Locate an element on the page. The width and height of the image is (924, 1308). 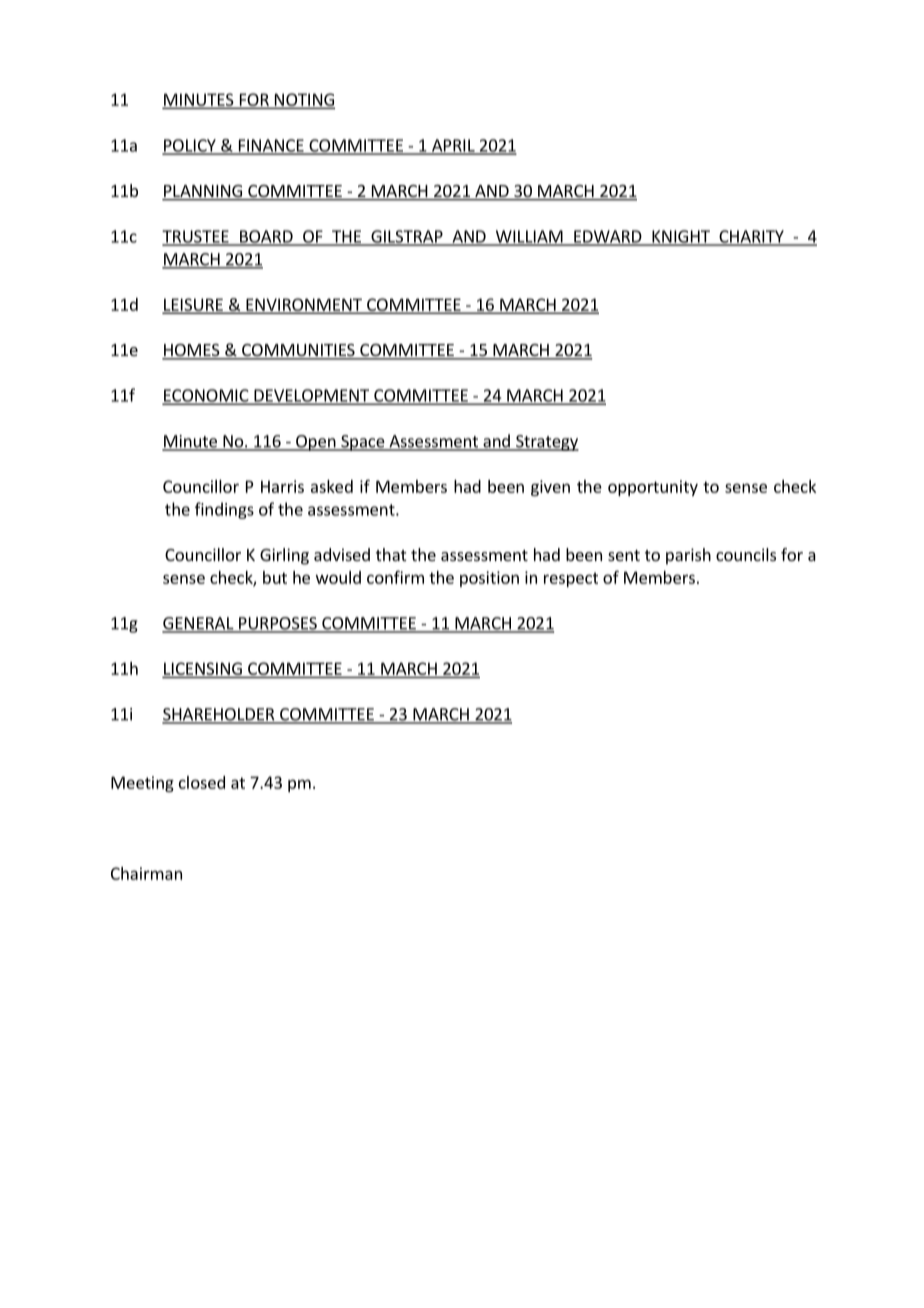
position is located at coordinates (489, 579).
